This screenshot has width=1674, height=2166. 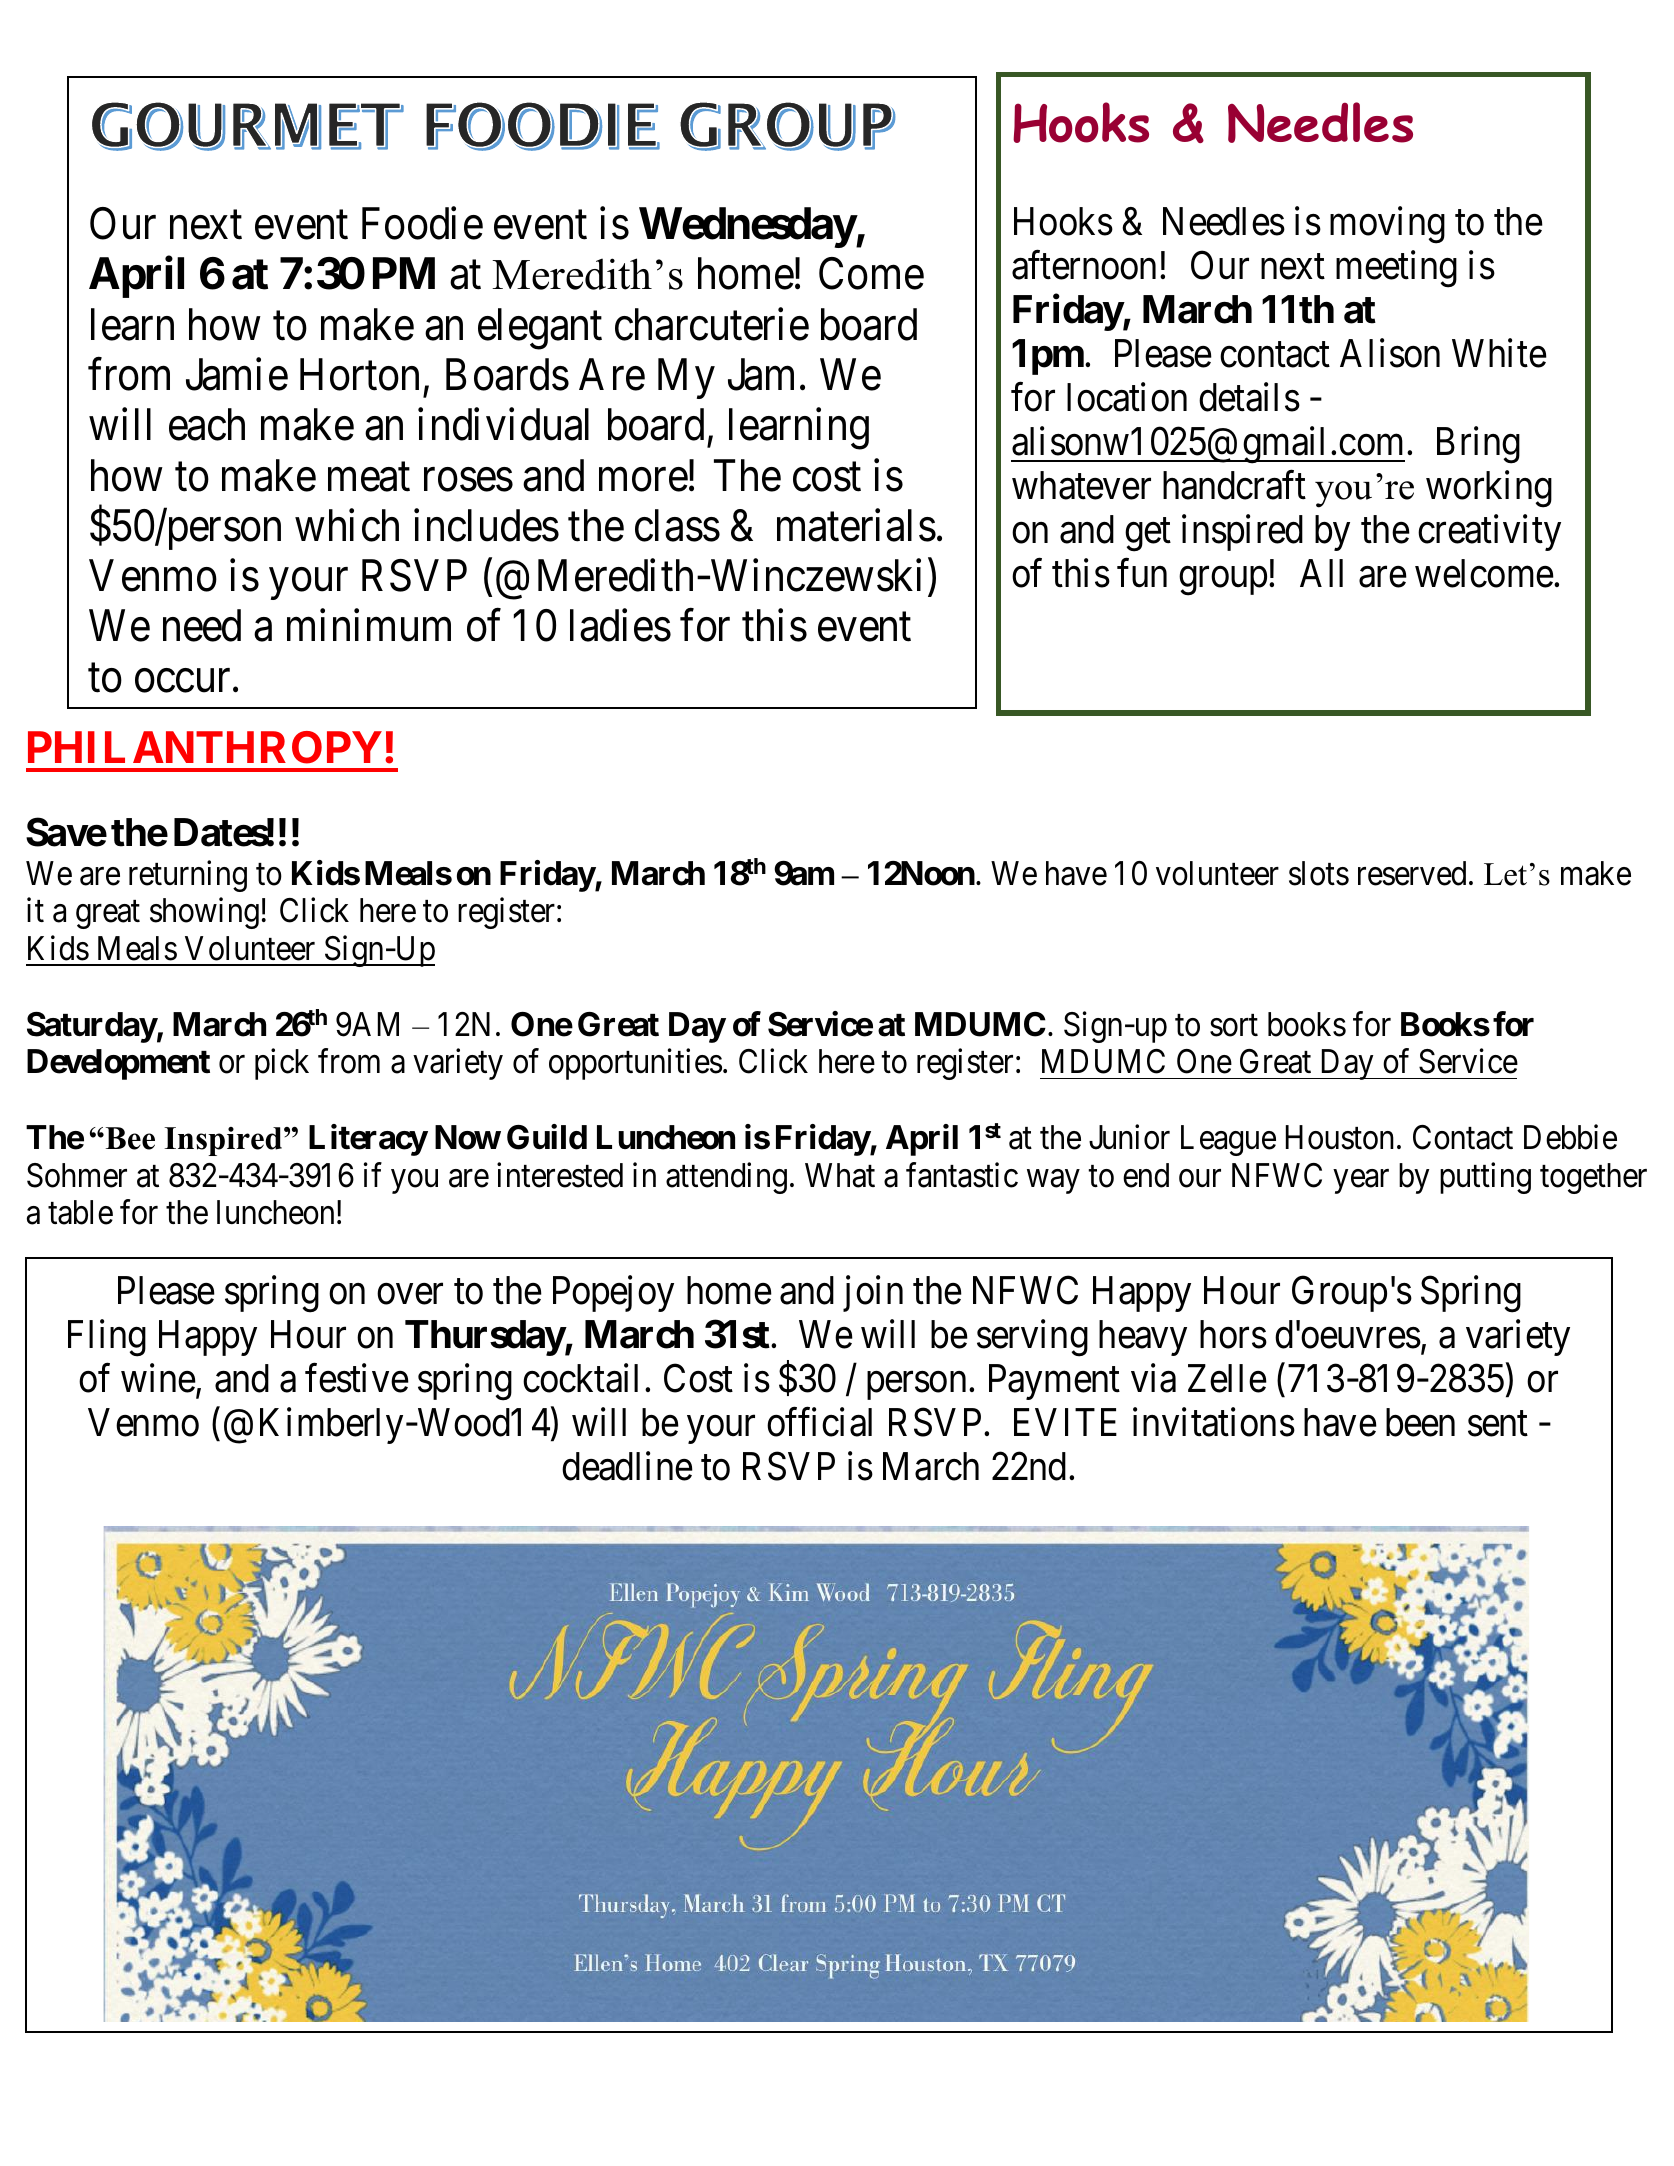 What do you see at coordinates (347, 525) in the screenshot?
I see `which` at bounding box center [347, 525].
